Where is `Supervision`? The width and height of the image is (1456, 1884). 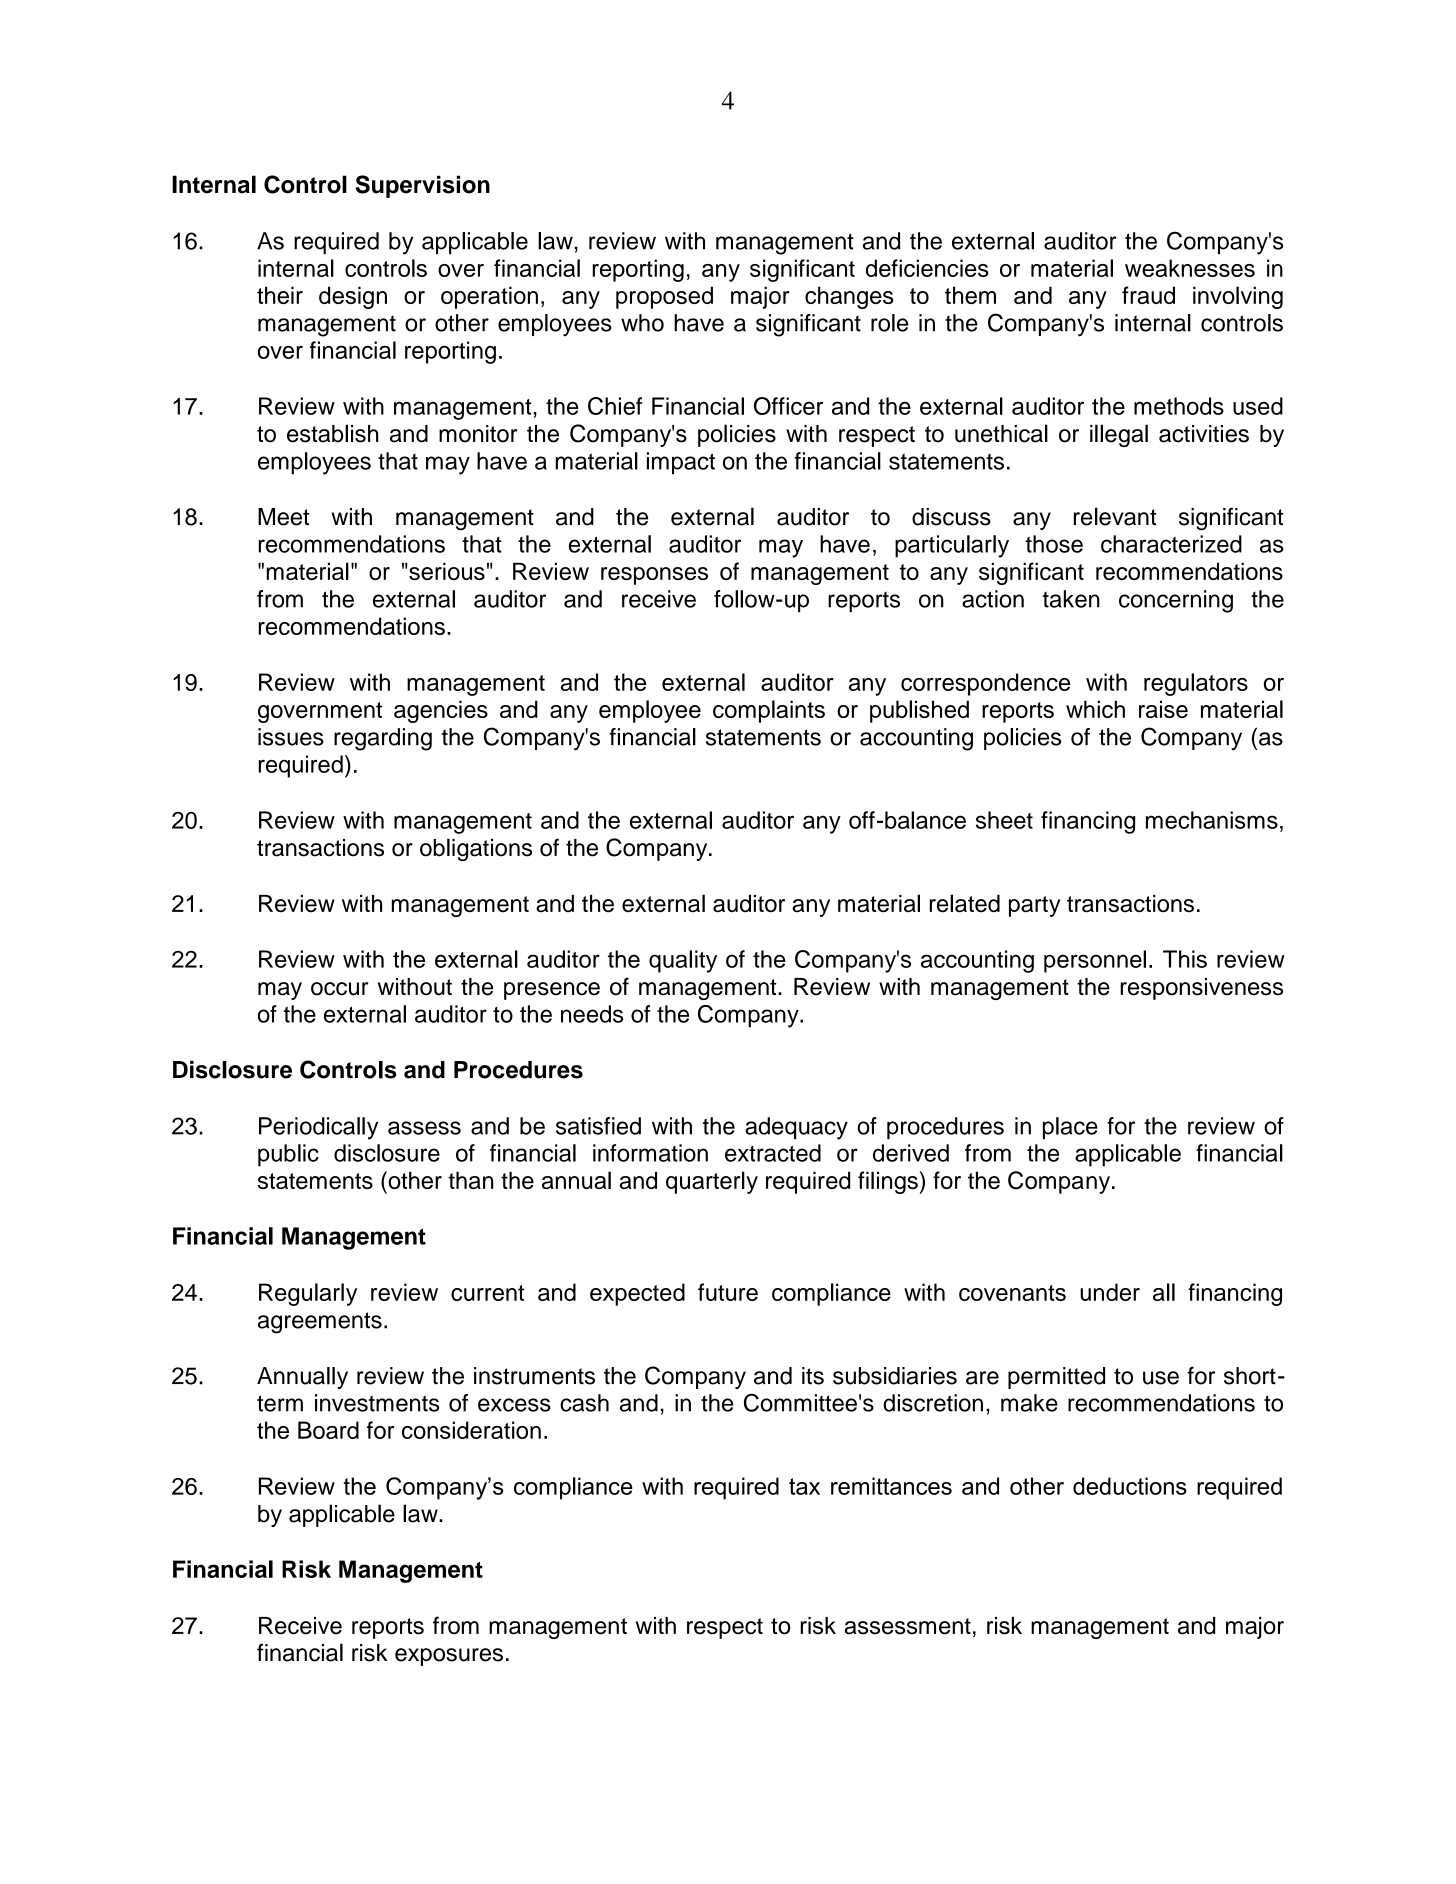 Supervision is located at coordinates (423, 186).
